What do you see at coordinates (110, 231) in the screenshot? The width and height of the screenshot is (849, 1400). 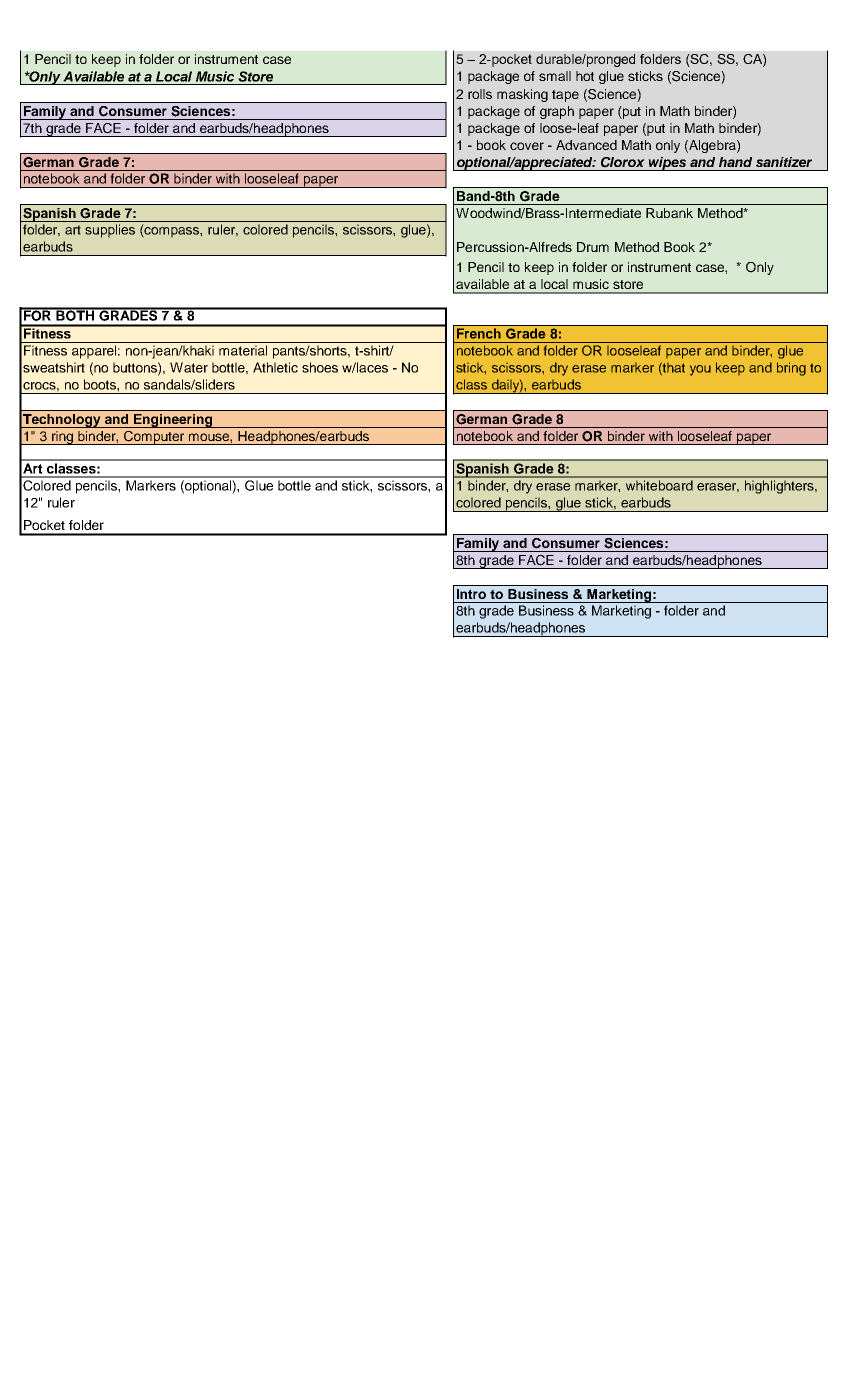 I see `supplies` at bounding box center [110, 231].
